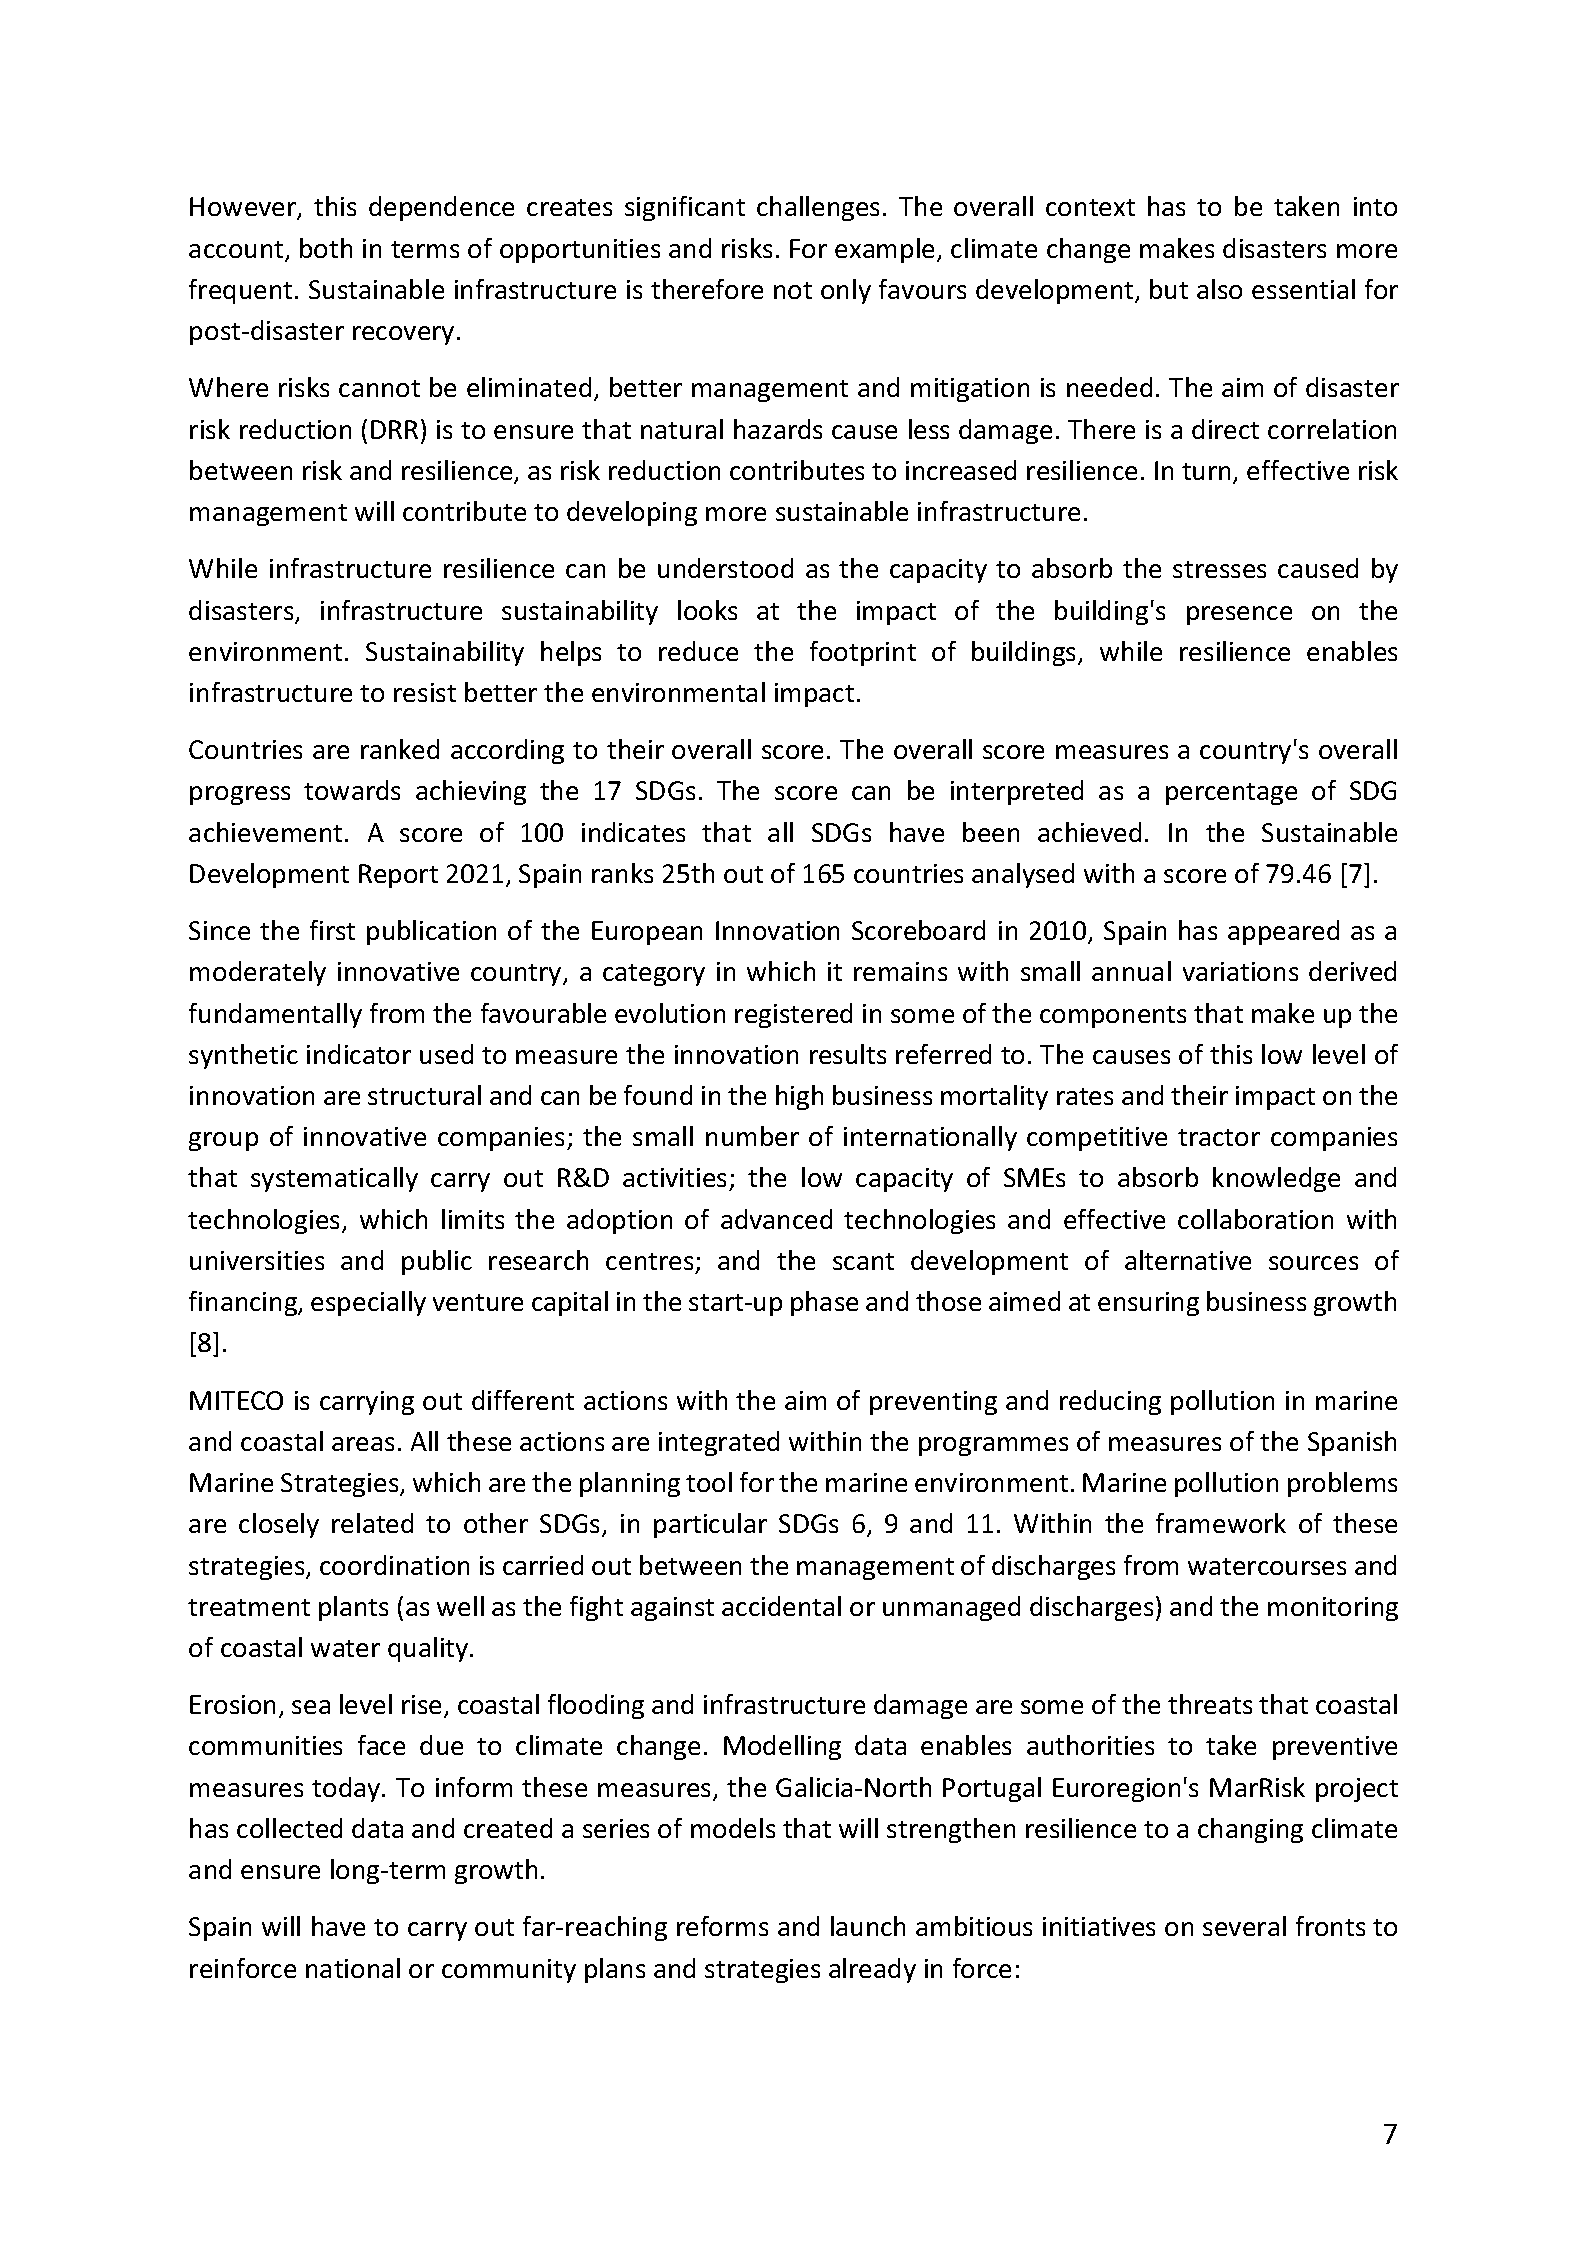  What do you see at coordinates (799, 1097) in the document?
I see `high` at bounding box center [799, 1097].
